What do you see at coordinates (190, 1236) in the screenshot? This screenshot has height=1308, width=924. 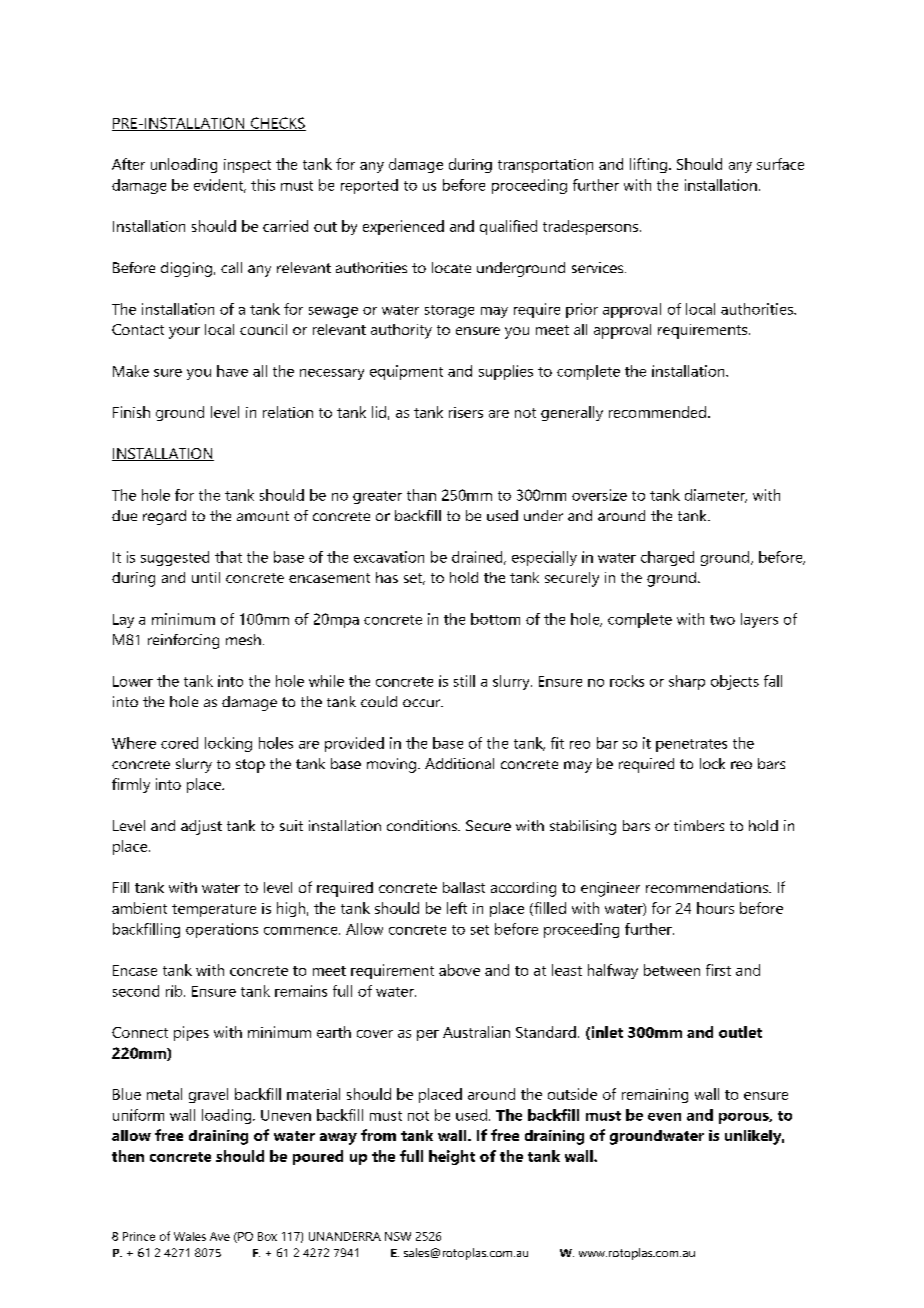 I see `Wales` at bounding box center [190, 1236].
